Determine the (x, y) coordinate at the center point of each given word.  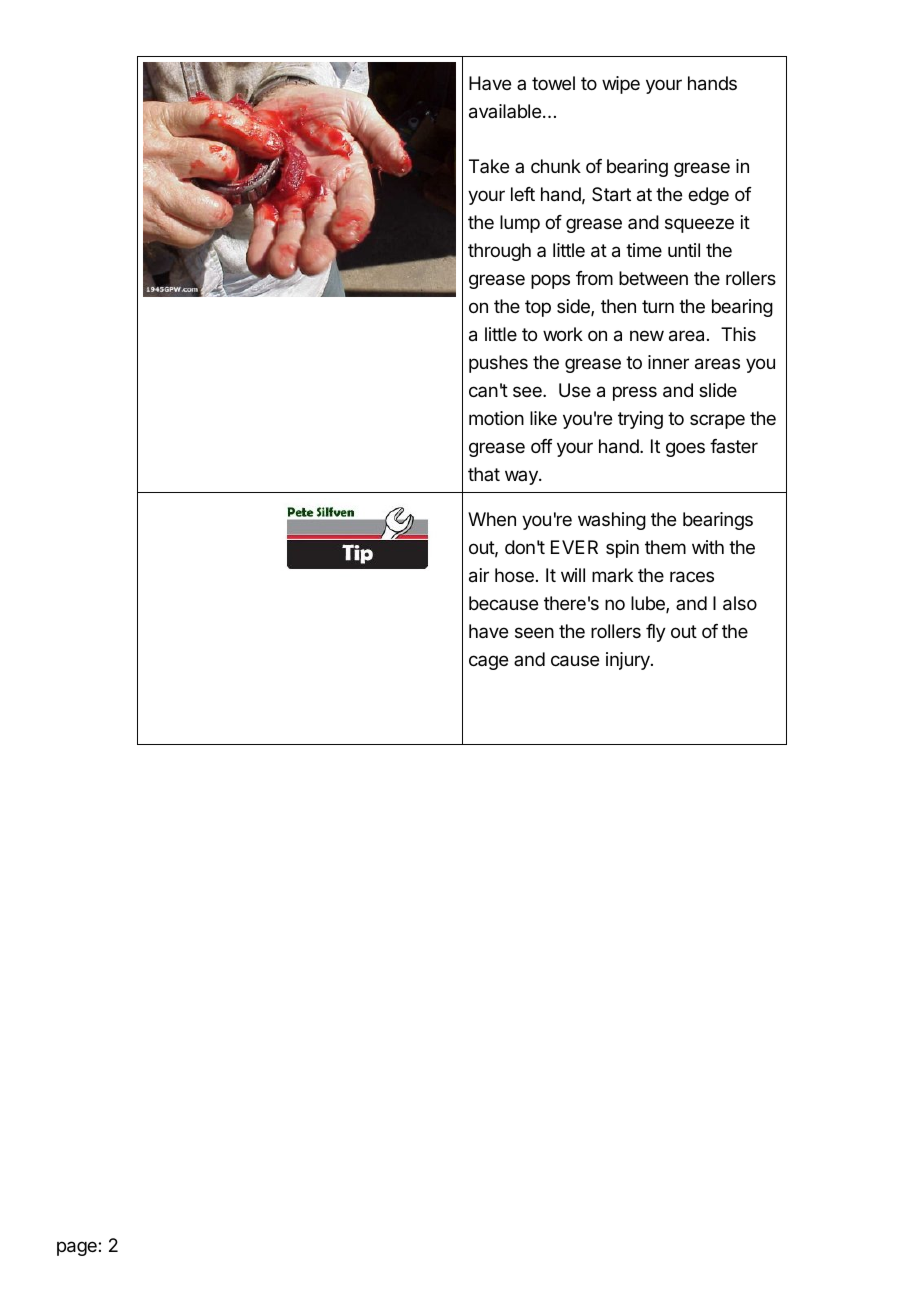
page (78, 1248)
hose (514, 575)
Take (489, 166)
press (635, 393)
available (505, 111)
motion (496, 418)
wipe (621, 85)
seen (534, 632)
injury (629, 661)
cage (488, 662)
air (479, 575)
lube (649, 604)
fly (656, 633)
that (484, 474)
